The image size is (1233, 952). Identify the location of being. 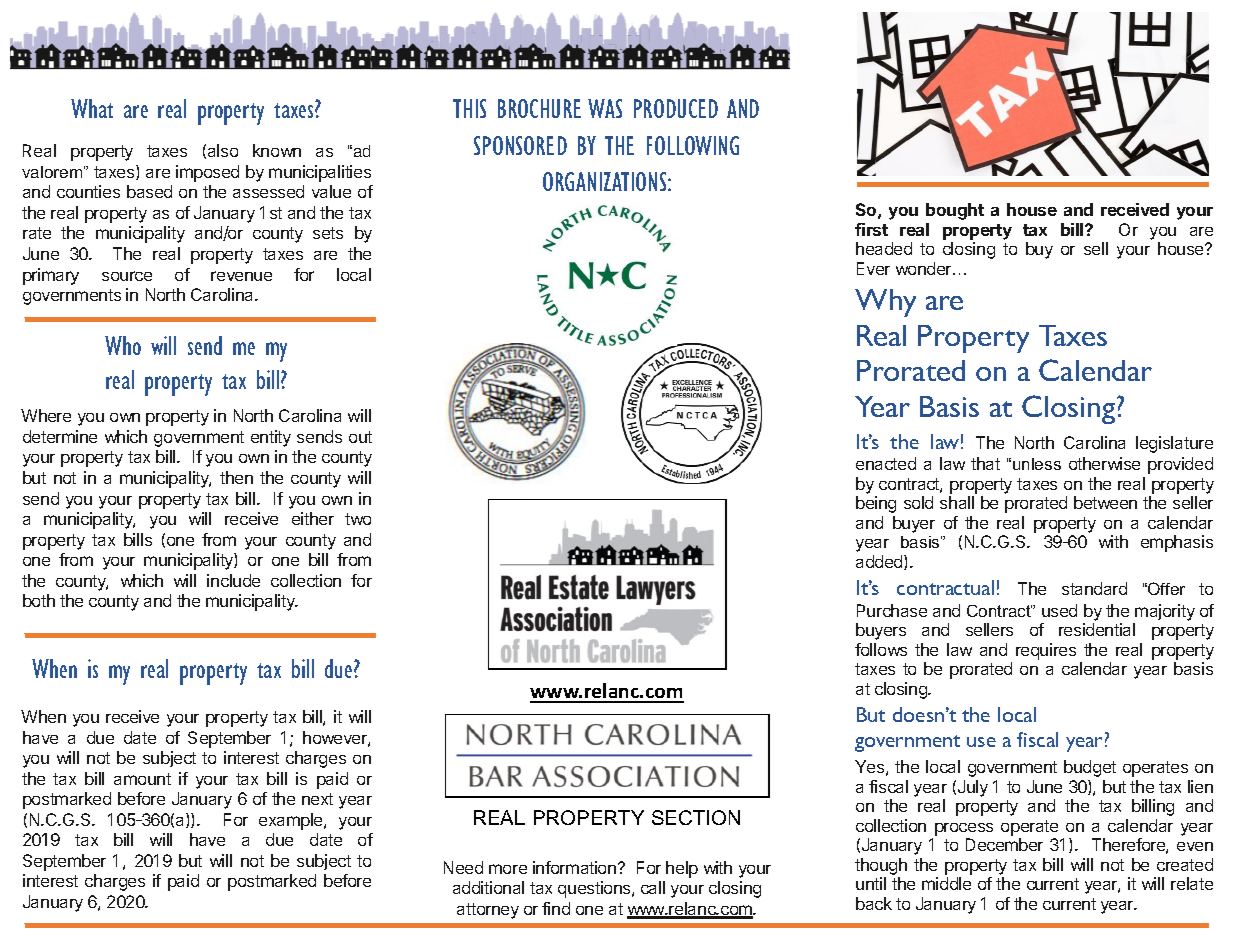
(876, 504).
